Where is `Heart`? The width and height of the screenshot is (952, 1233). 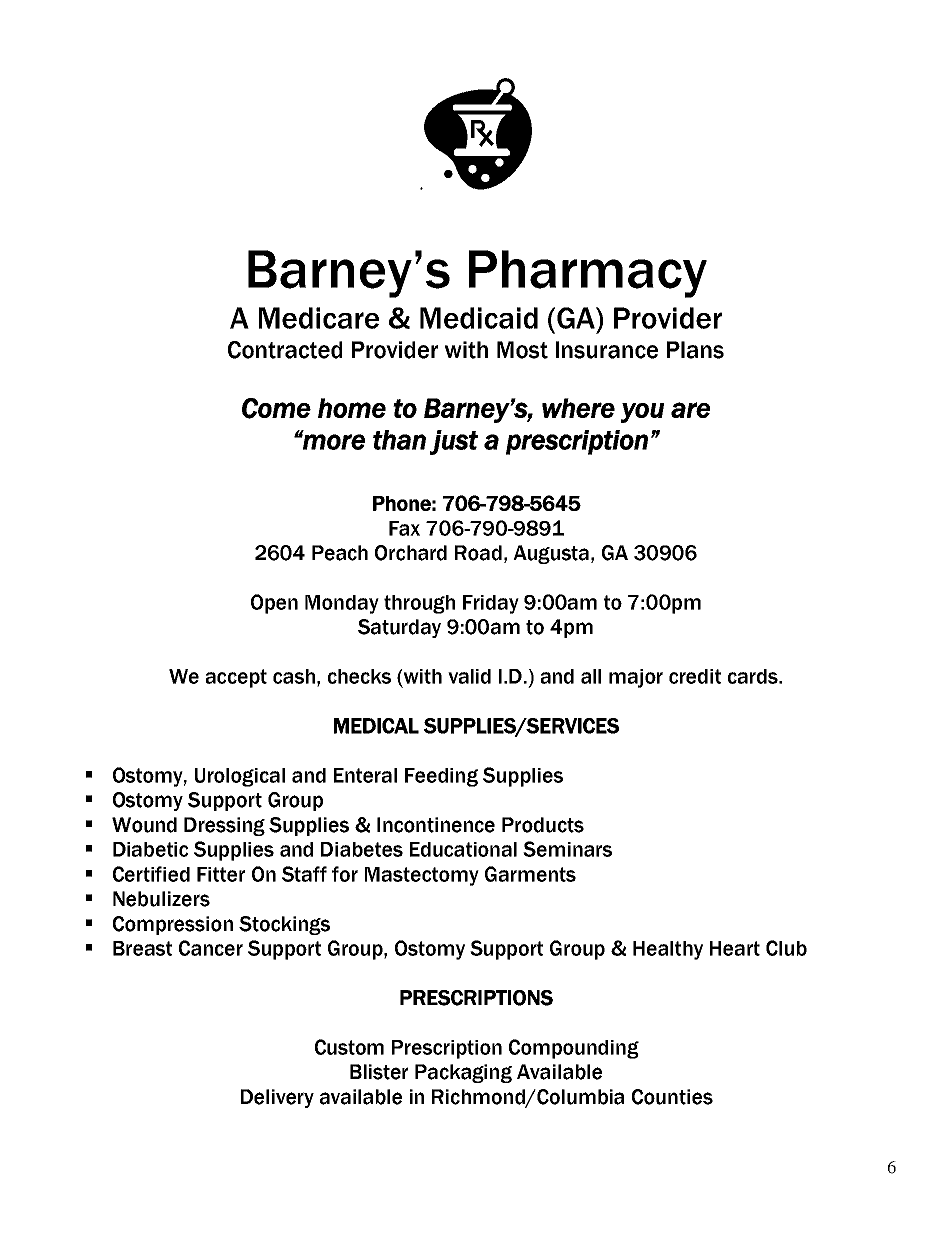
Heart is located at coordinates (735, 948).
